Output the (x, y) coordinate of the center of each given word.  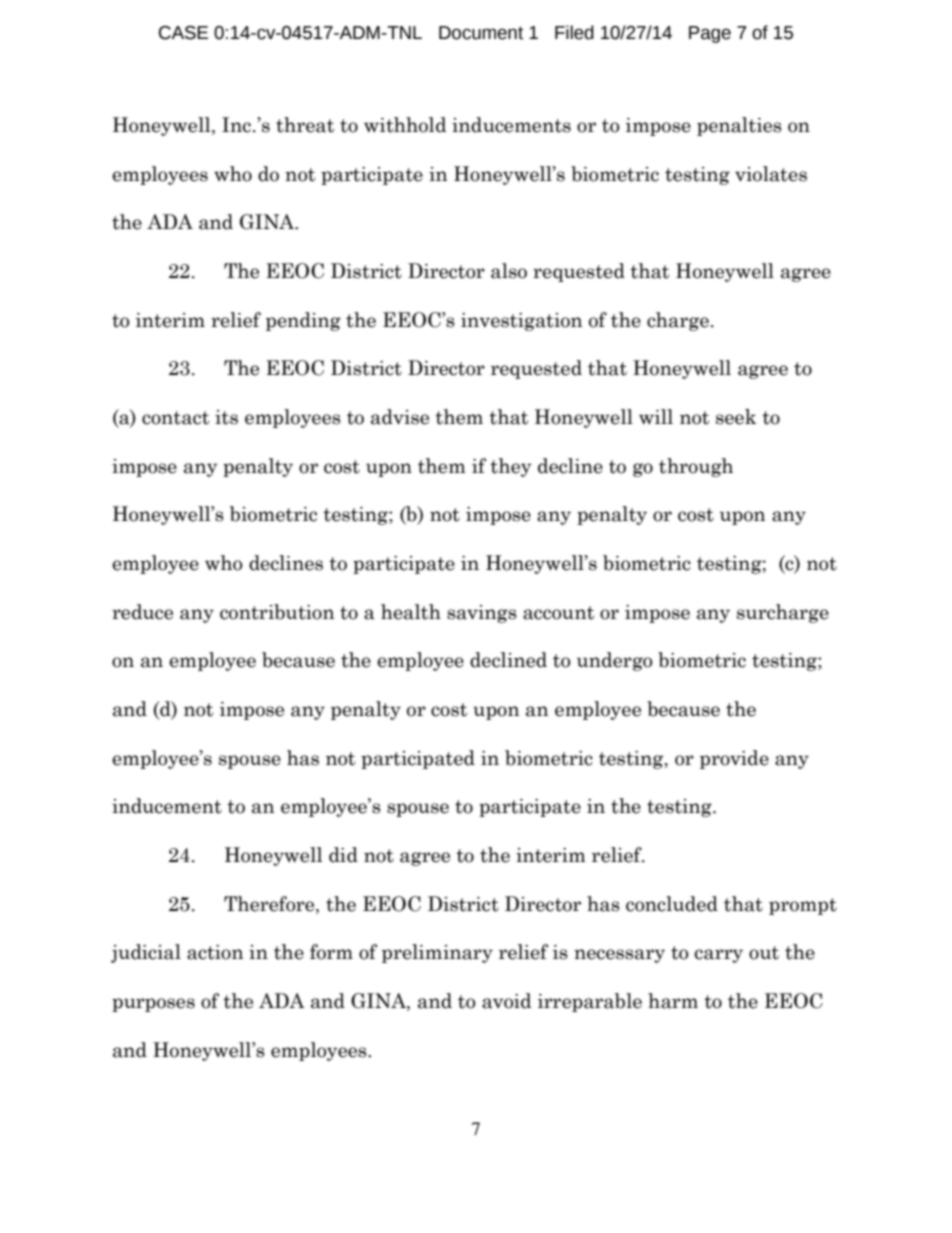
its (226, 417)
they (511, 467)
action (215, 952)
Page (710, 34)
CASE (183, 33)
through (696, 467)
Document (481, 33)
